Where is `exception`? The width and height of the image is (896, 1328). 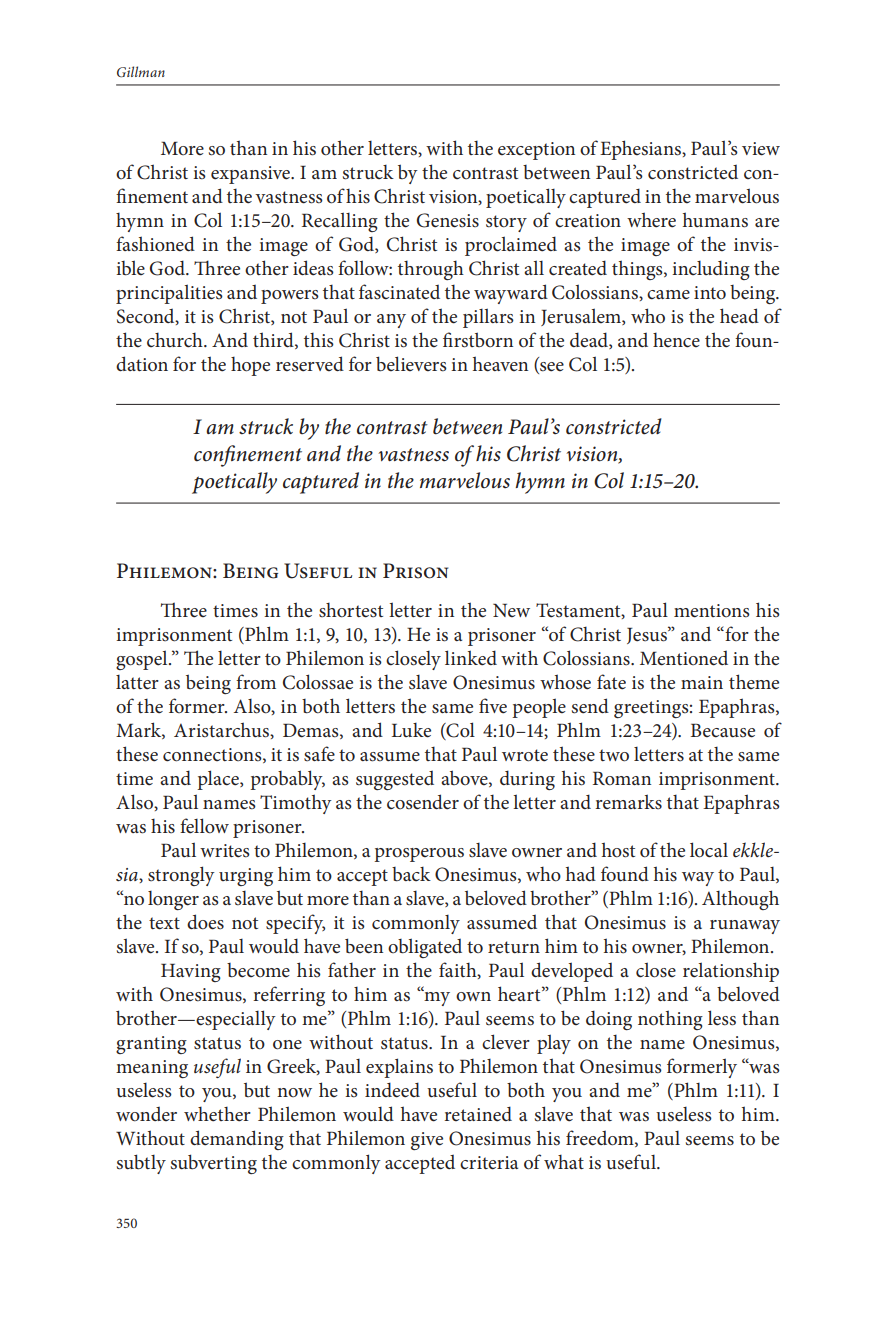 exception is located at coordinates (536, 151).
